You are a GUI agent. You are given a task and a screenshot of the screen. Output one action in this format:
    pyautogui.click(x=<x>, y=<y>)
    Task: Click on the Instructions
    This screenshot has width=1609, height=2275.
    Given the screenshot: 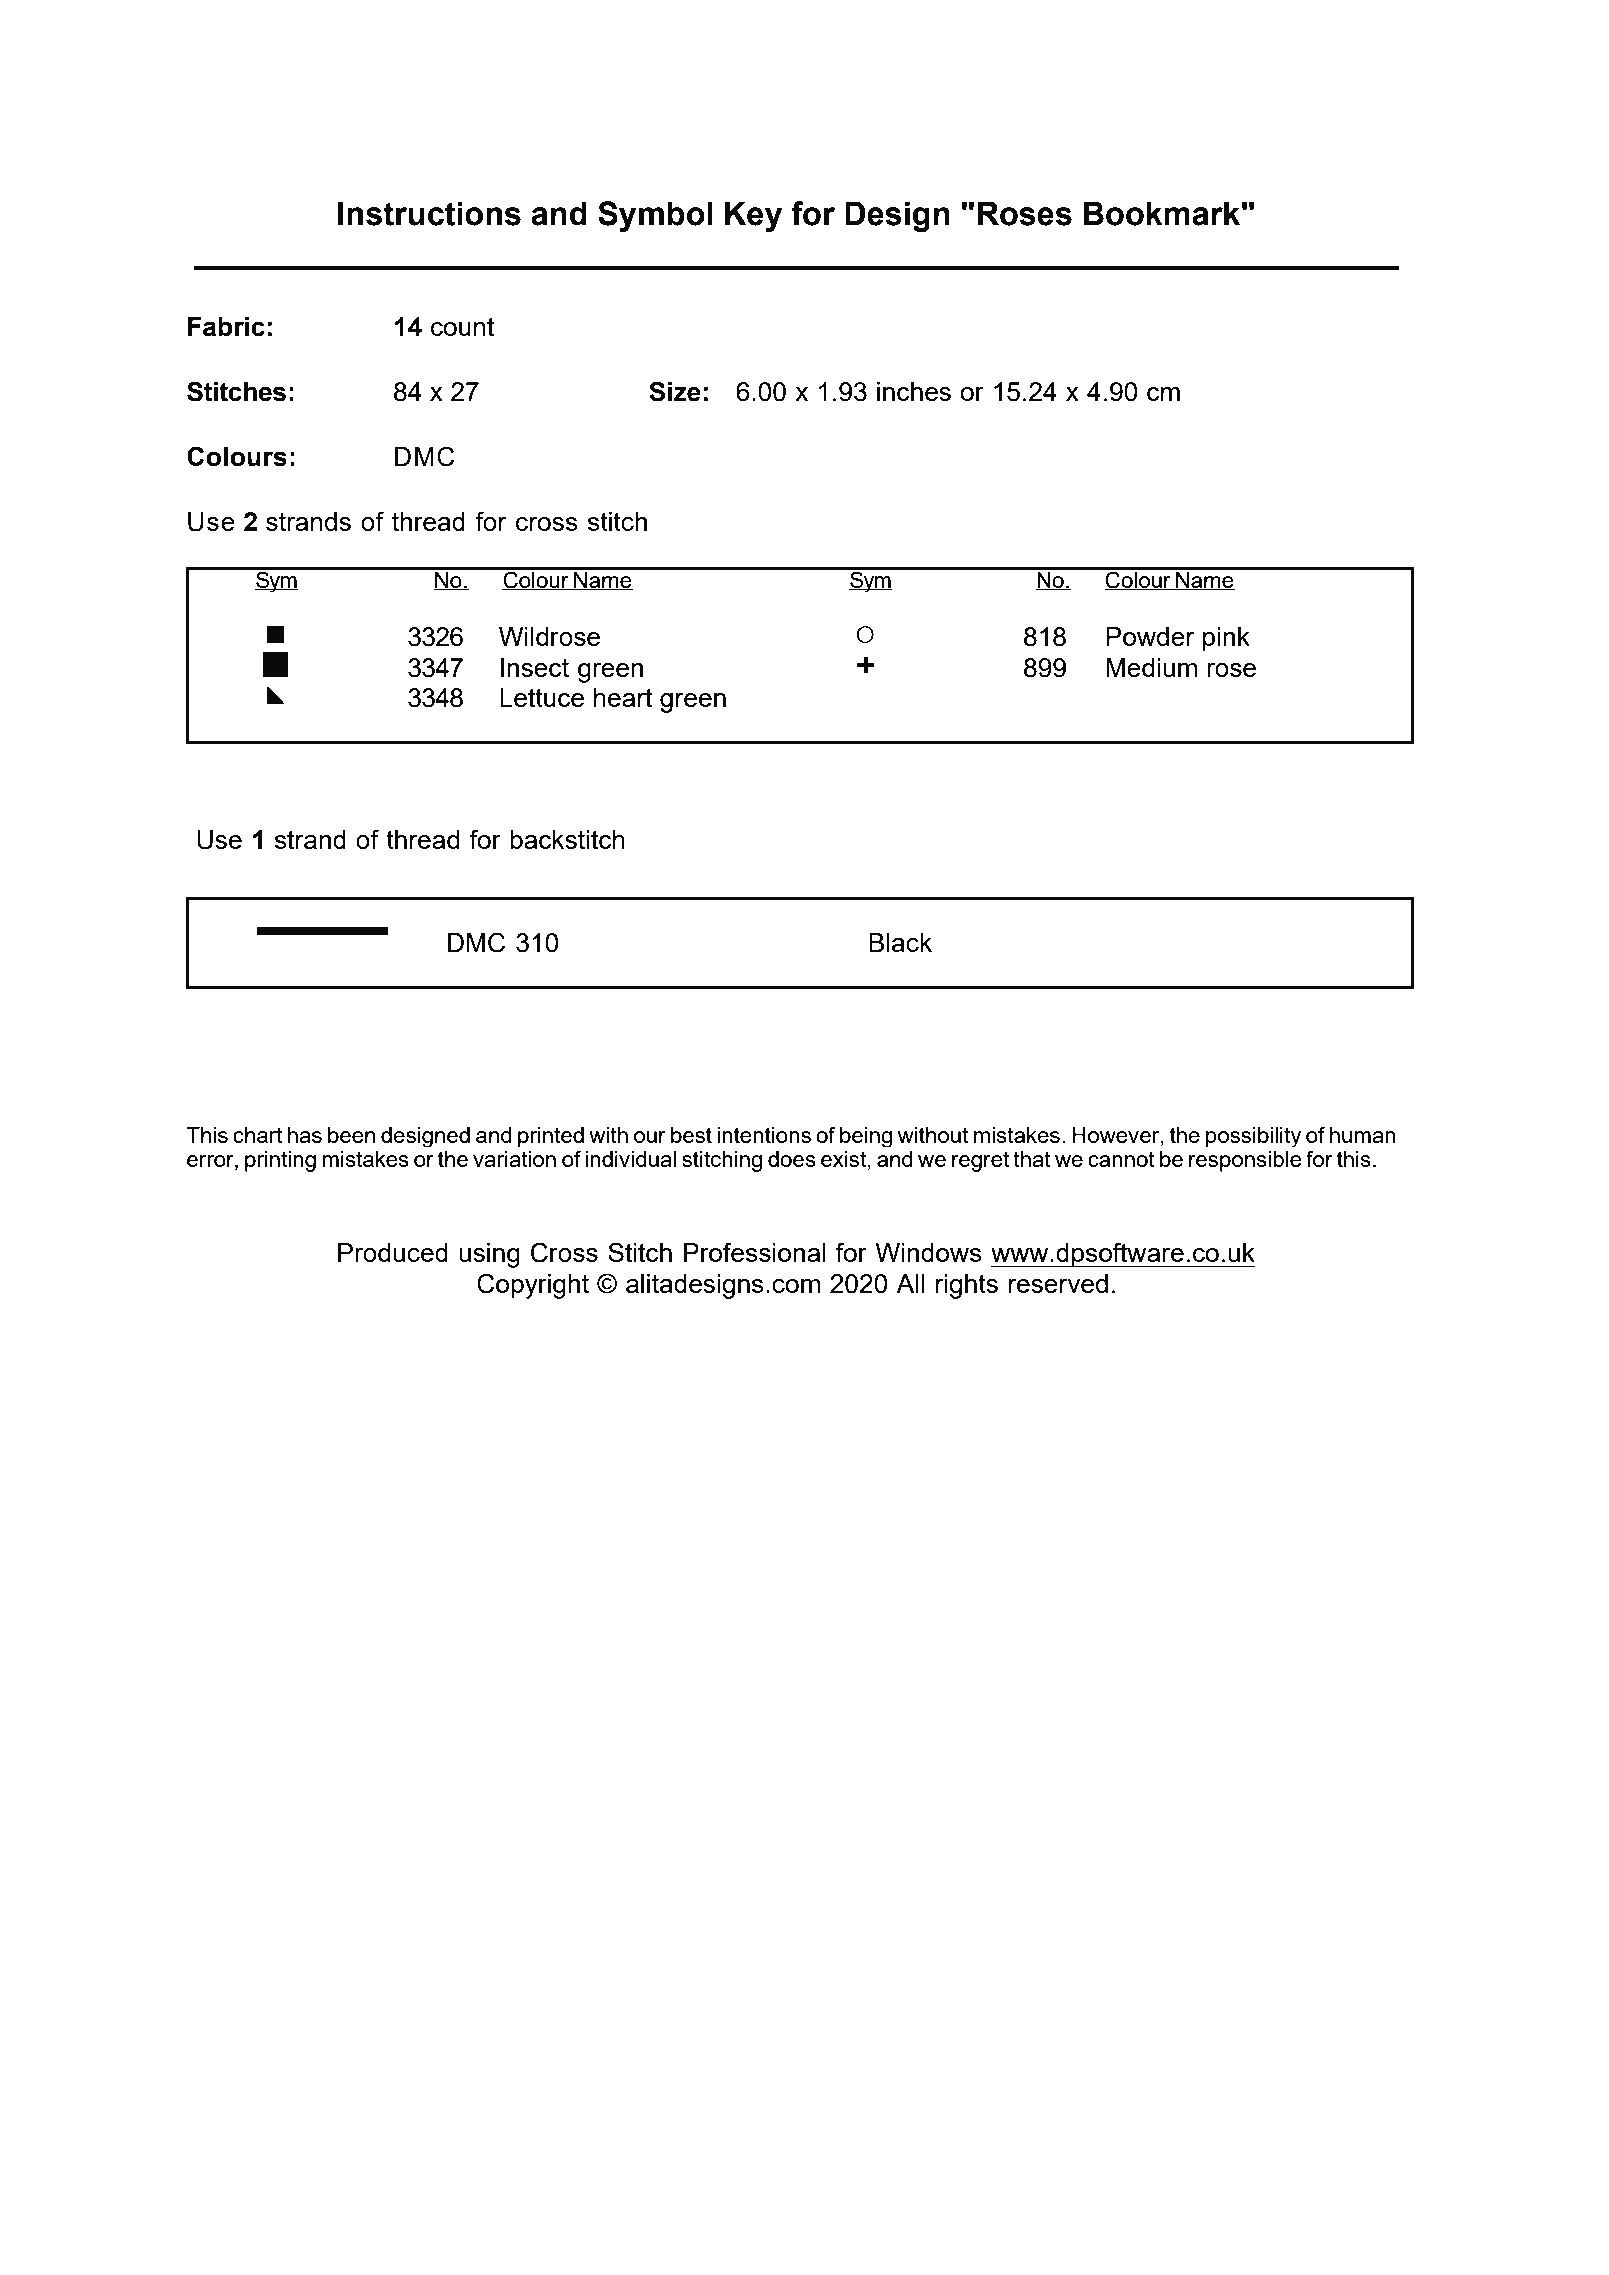 What is the action you would take?
    pyautogui.click(x=429, y=213)
